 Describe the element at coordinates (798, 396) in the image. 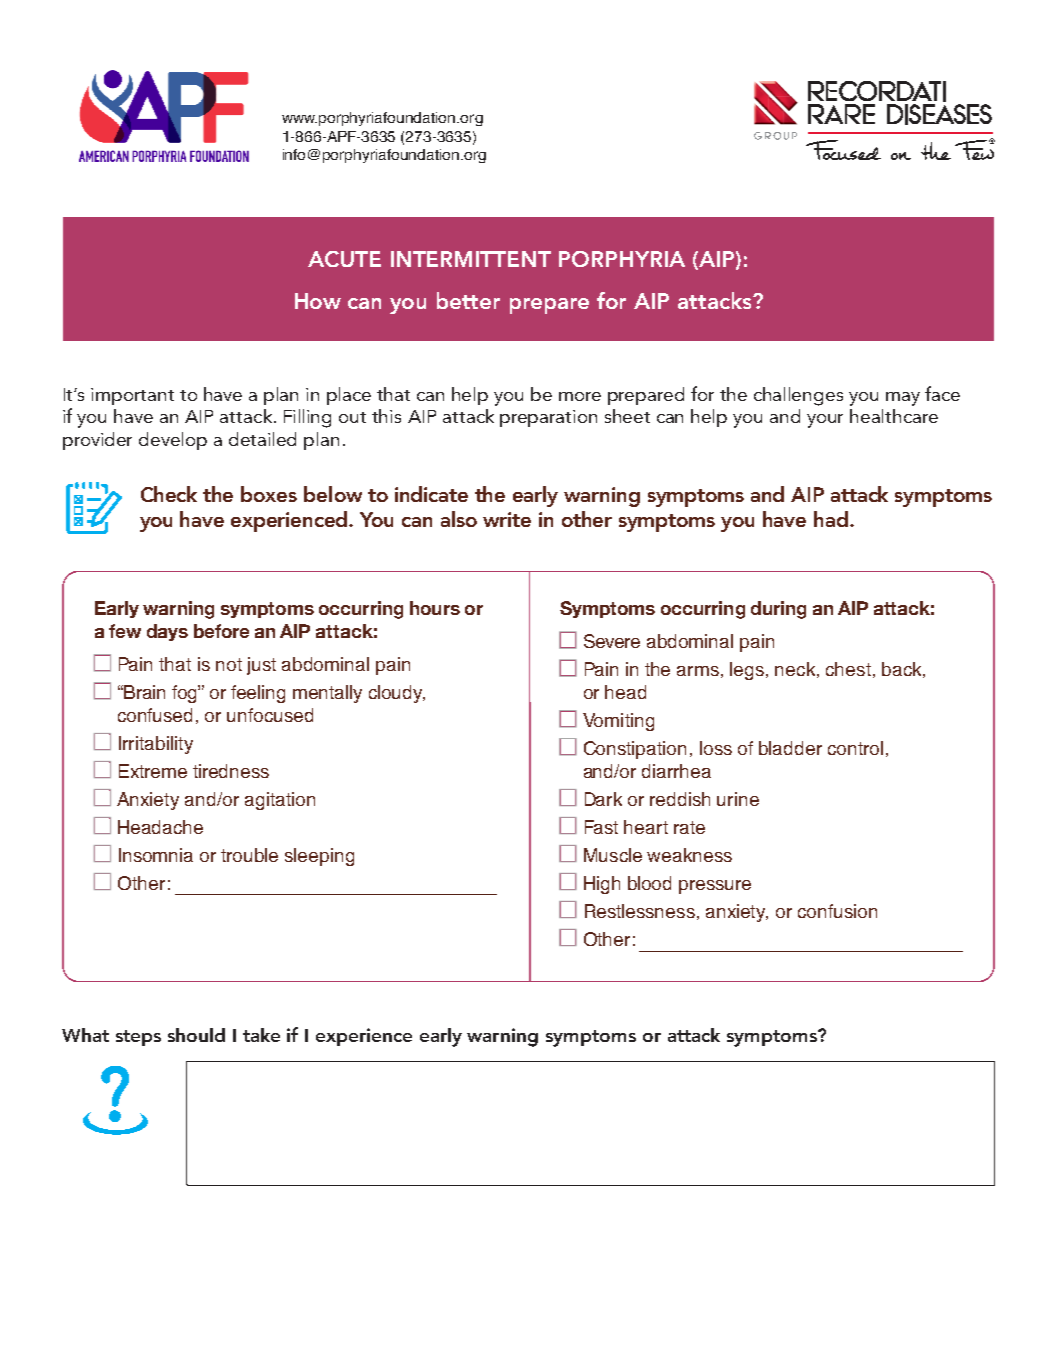

I see `challenges` at that location.
